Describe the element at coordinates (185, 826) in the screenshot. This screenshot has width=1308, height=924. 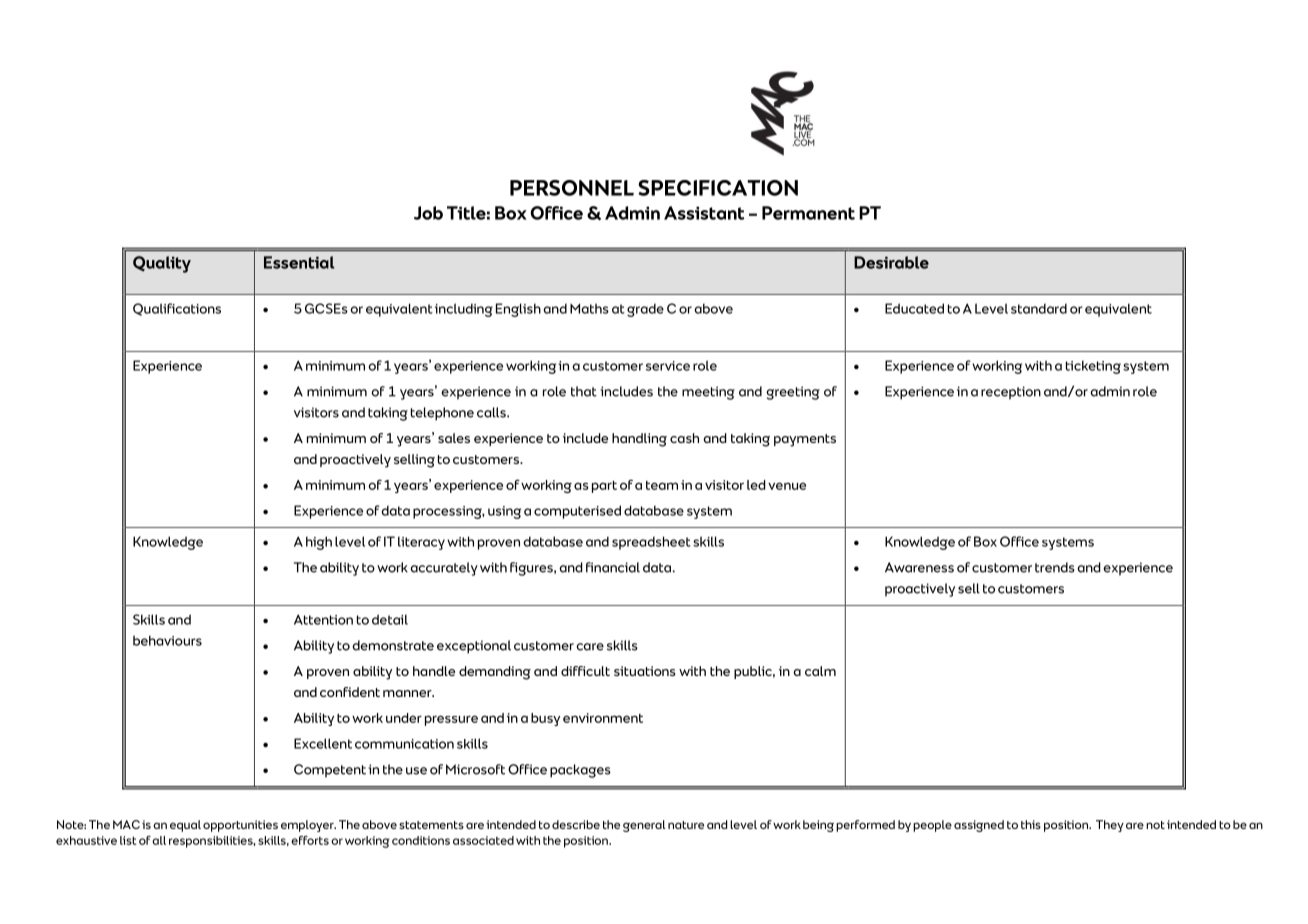
I see `equal` at that location.
